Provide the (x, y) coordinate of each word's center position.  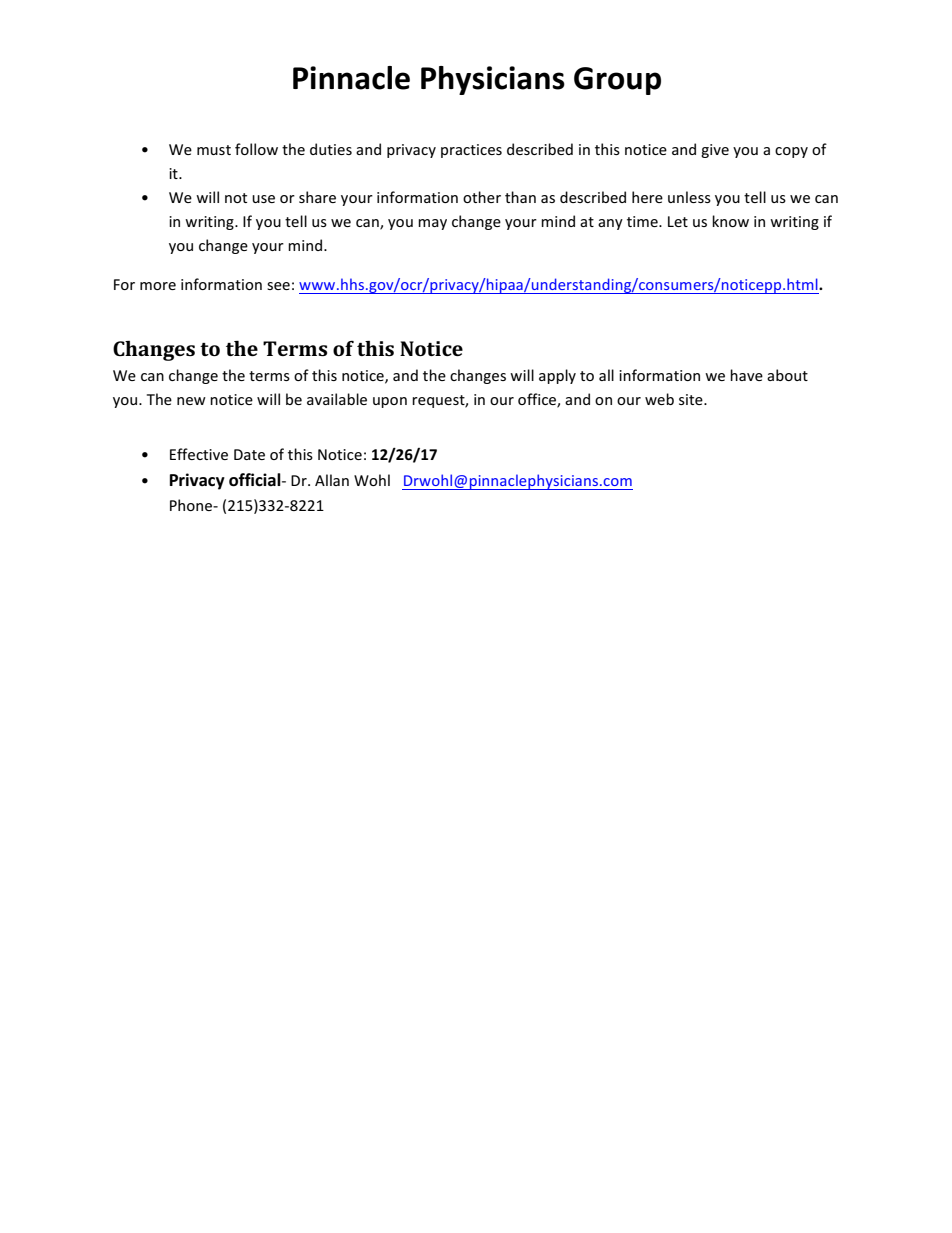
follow (256, 149)
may (432, 224)
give (715, 151)
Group (617, 81)
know (730, 221)
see (278, 286)
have (746, 375)
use (263, 199)
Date (249, 454)
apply (557, 376)
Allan (332, 480)
